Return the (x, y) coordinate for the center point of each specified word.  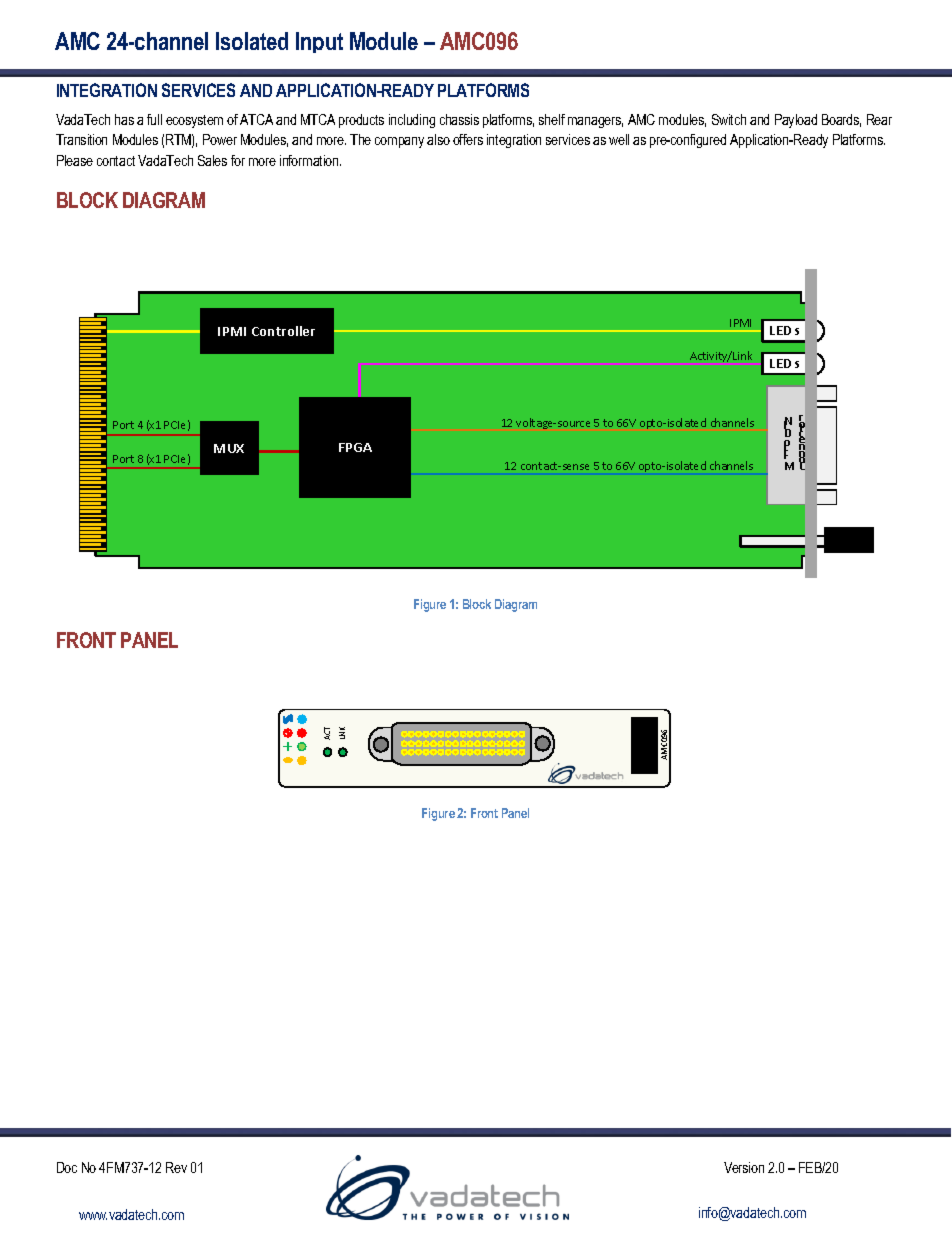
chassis (459, 119)
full (154, 119)
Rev (176, 1167)
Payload (796, 121)
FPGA (355, 447)
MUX (229, 448)
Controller (283, 331)
